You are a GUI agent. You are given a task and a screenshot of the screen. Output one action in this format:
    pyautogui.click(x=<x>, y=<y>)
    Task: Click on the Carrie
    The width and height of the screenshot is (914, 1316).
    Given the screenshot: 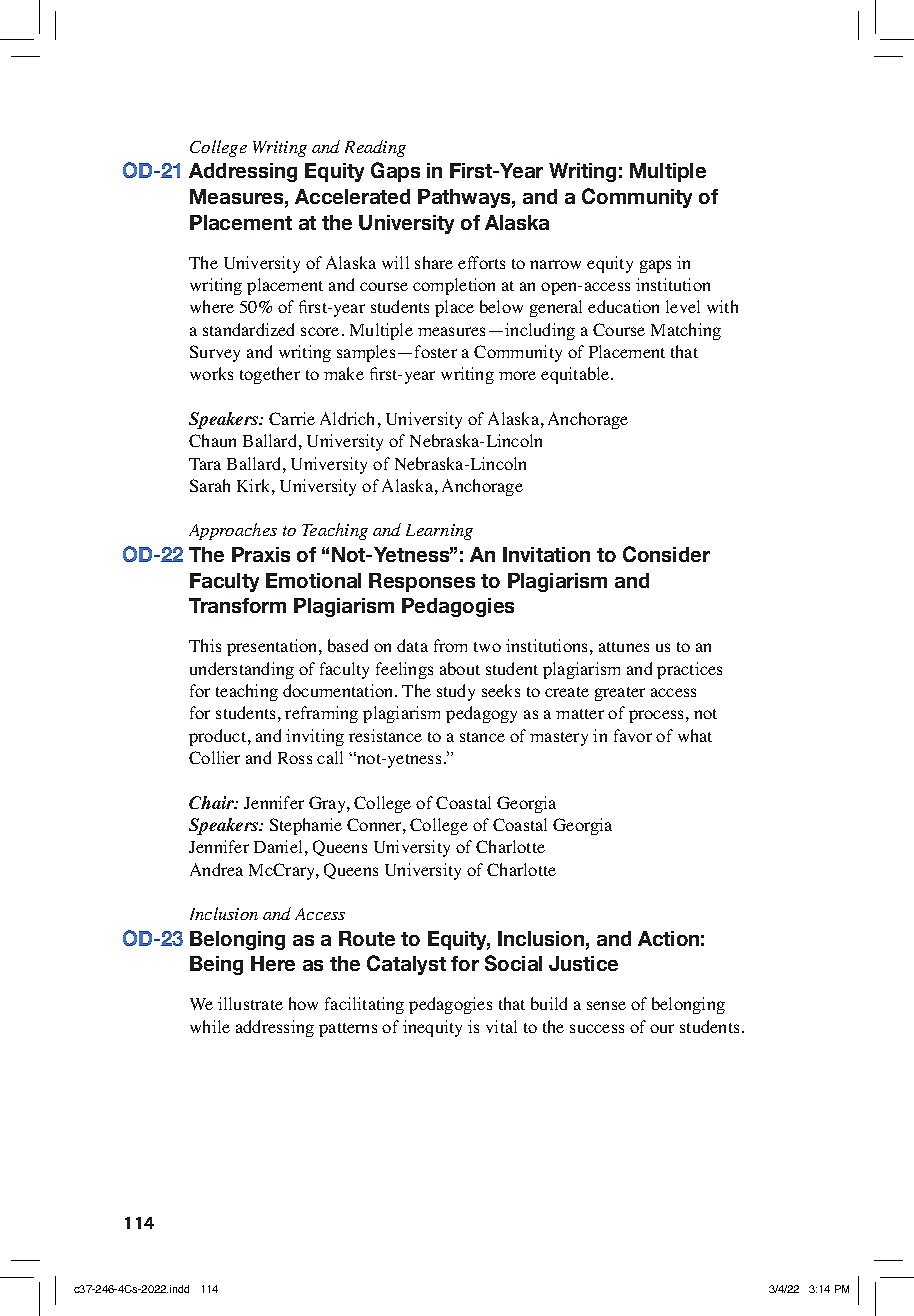 What is the action you would take?
    pyautogui.click(x=292, y=418)
